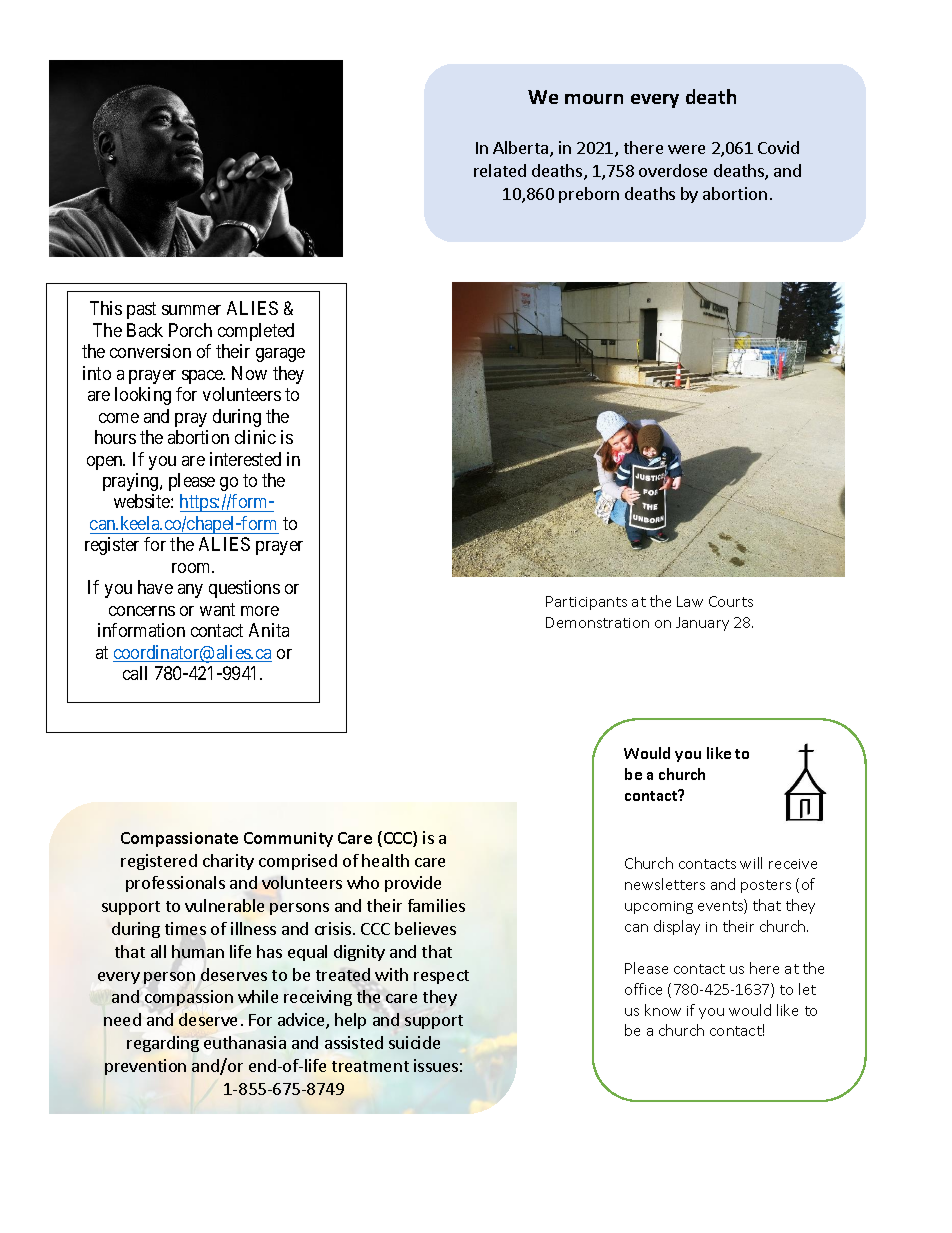 This screenshot has width=952, height=1233. What do you see at coordinates (163, 1044) in the screenshot?
I see `regarding` at bounding box center [163, 1044].
